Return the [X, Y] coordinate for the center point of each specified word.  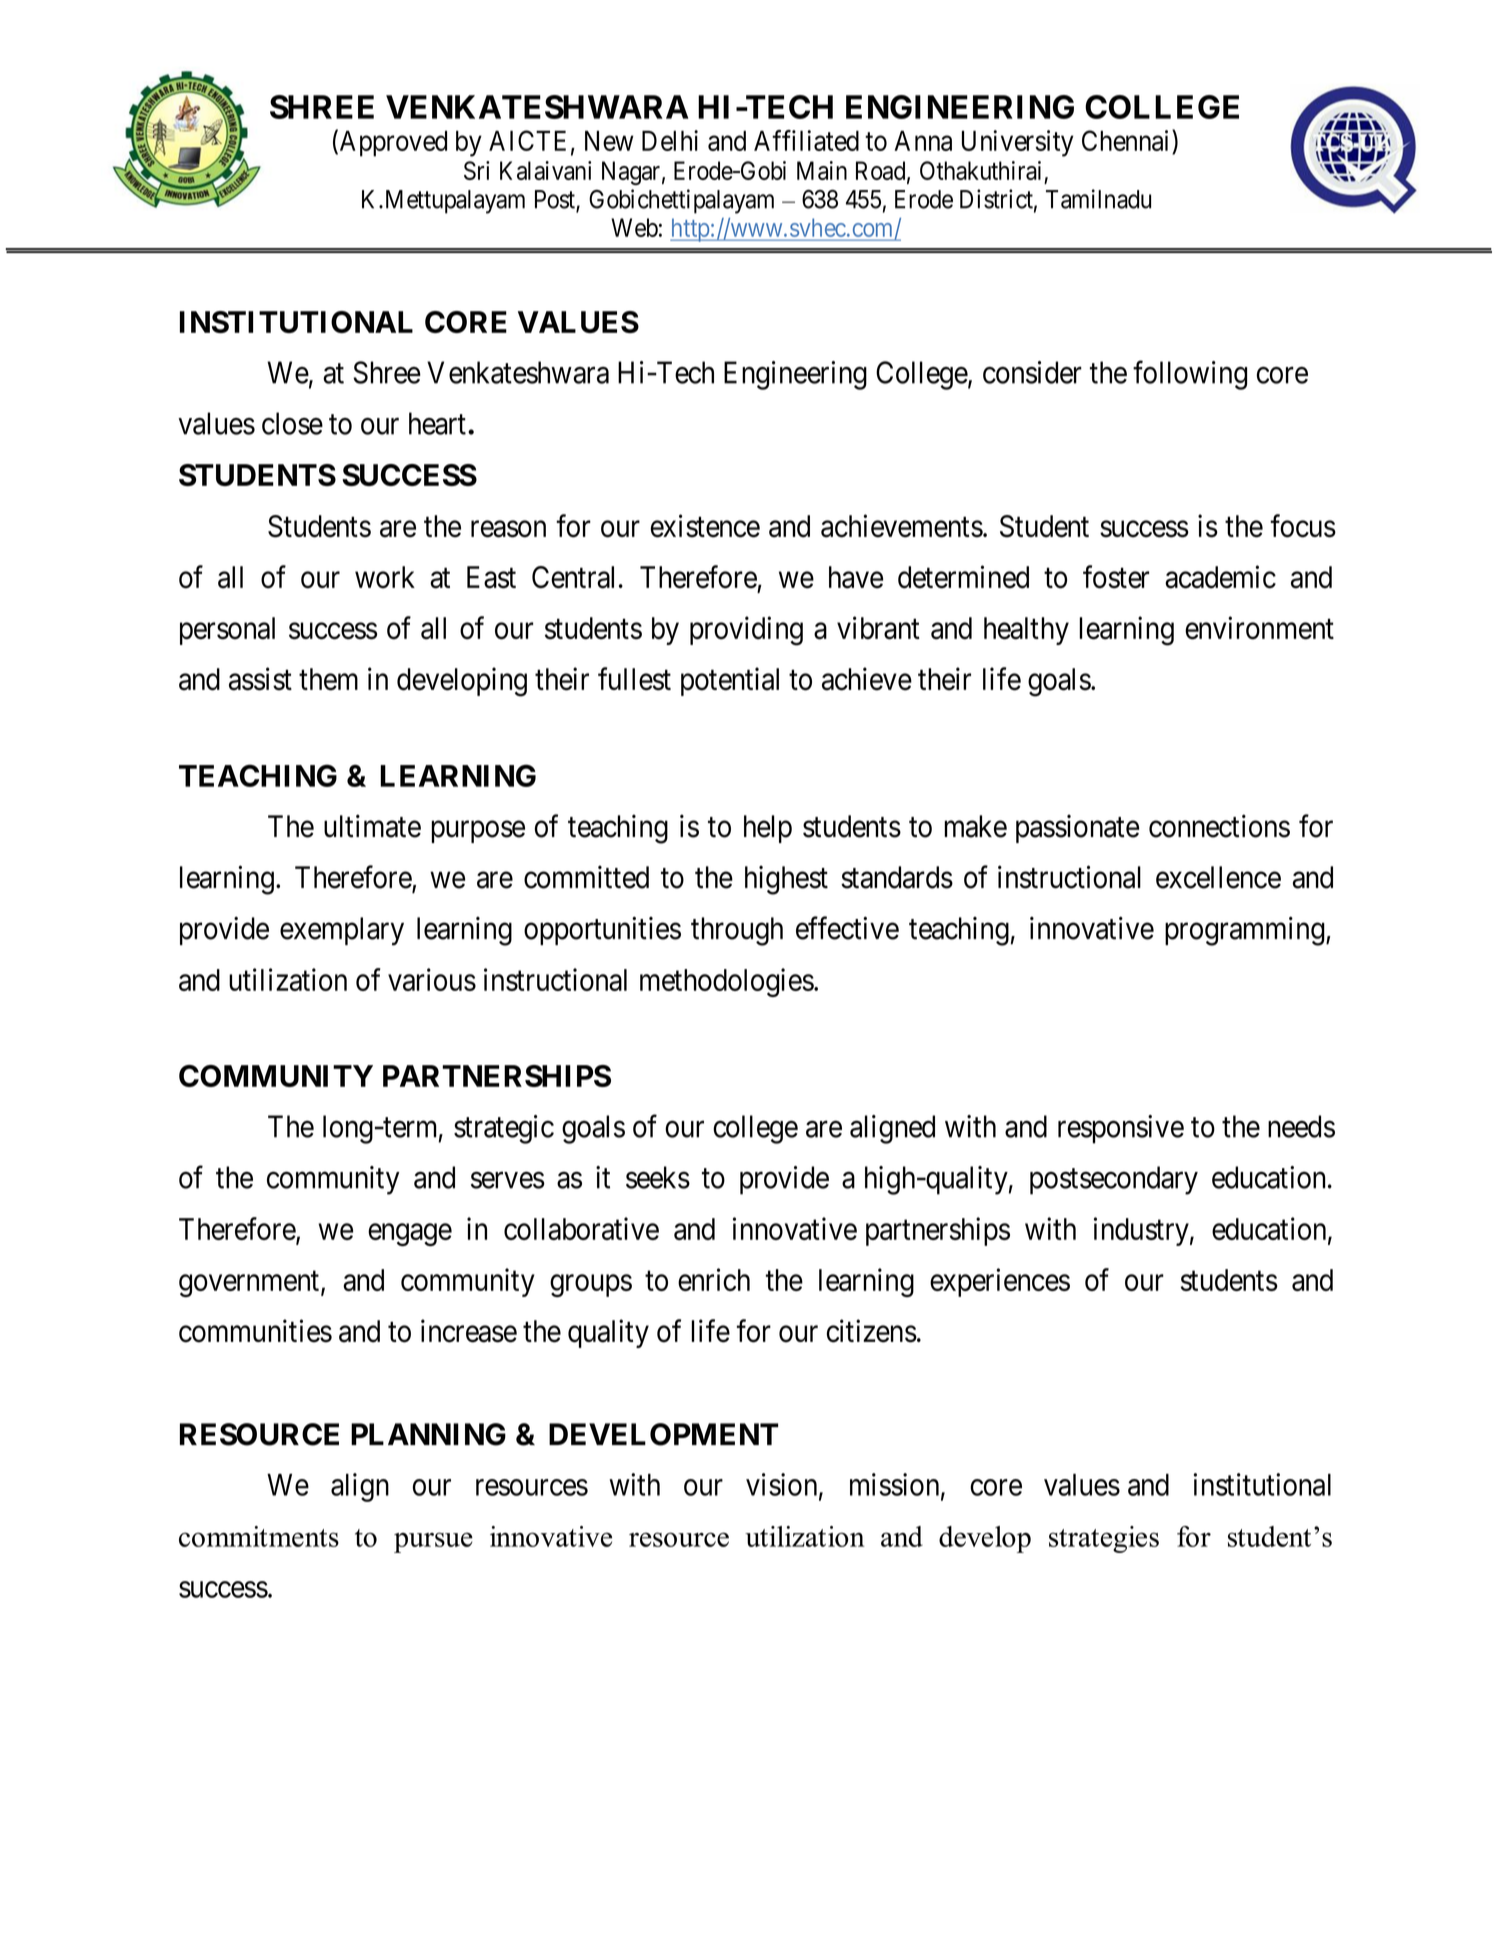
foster [1116, 577]
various [432, 979]
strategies [1104, 1539]
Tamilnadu [1098, 199]
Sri [477, 170]
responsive [1121, 1129]
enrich [714, 1279]
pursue [433, 1542]
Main [822, 170]
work [385, 577]
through [737, 931]
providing [746, 631]
